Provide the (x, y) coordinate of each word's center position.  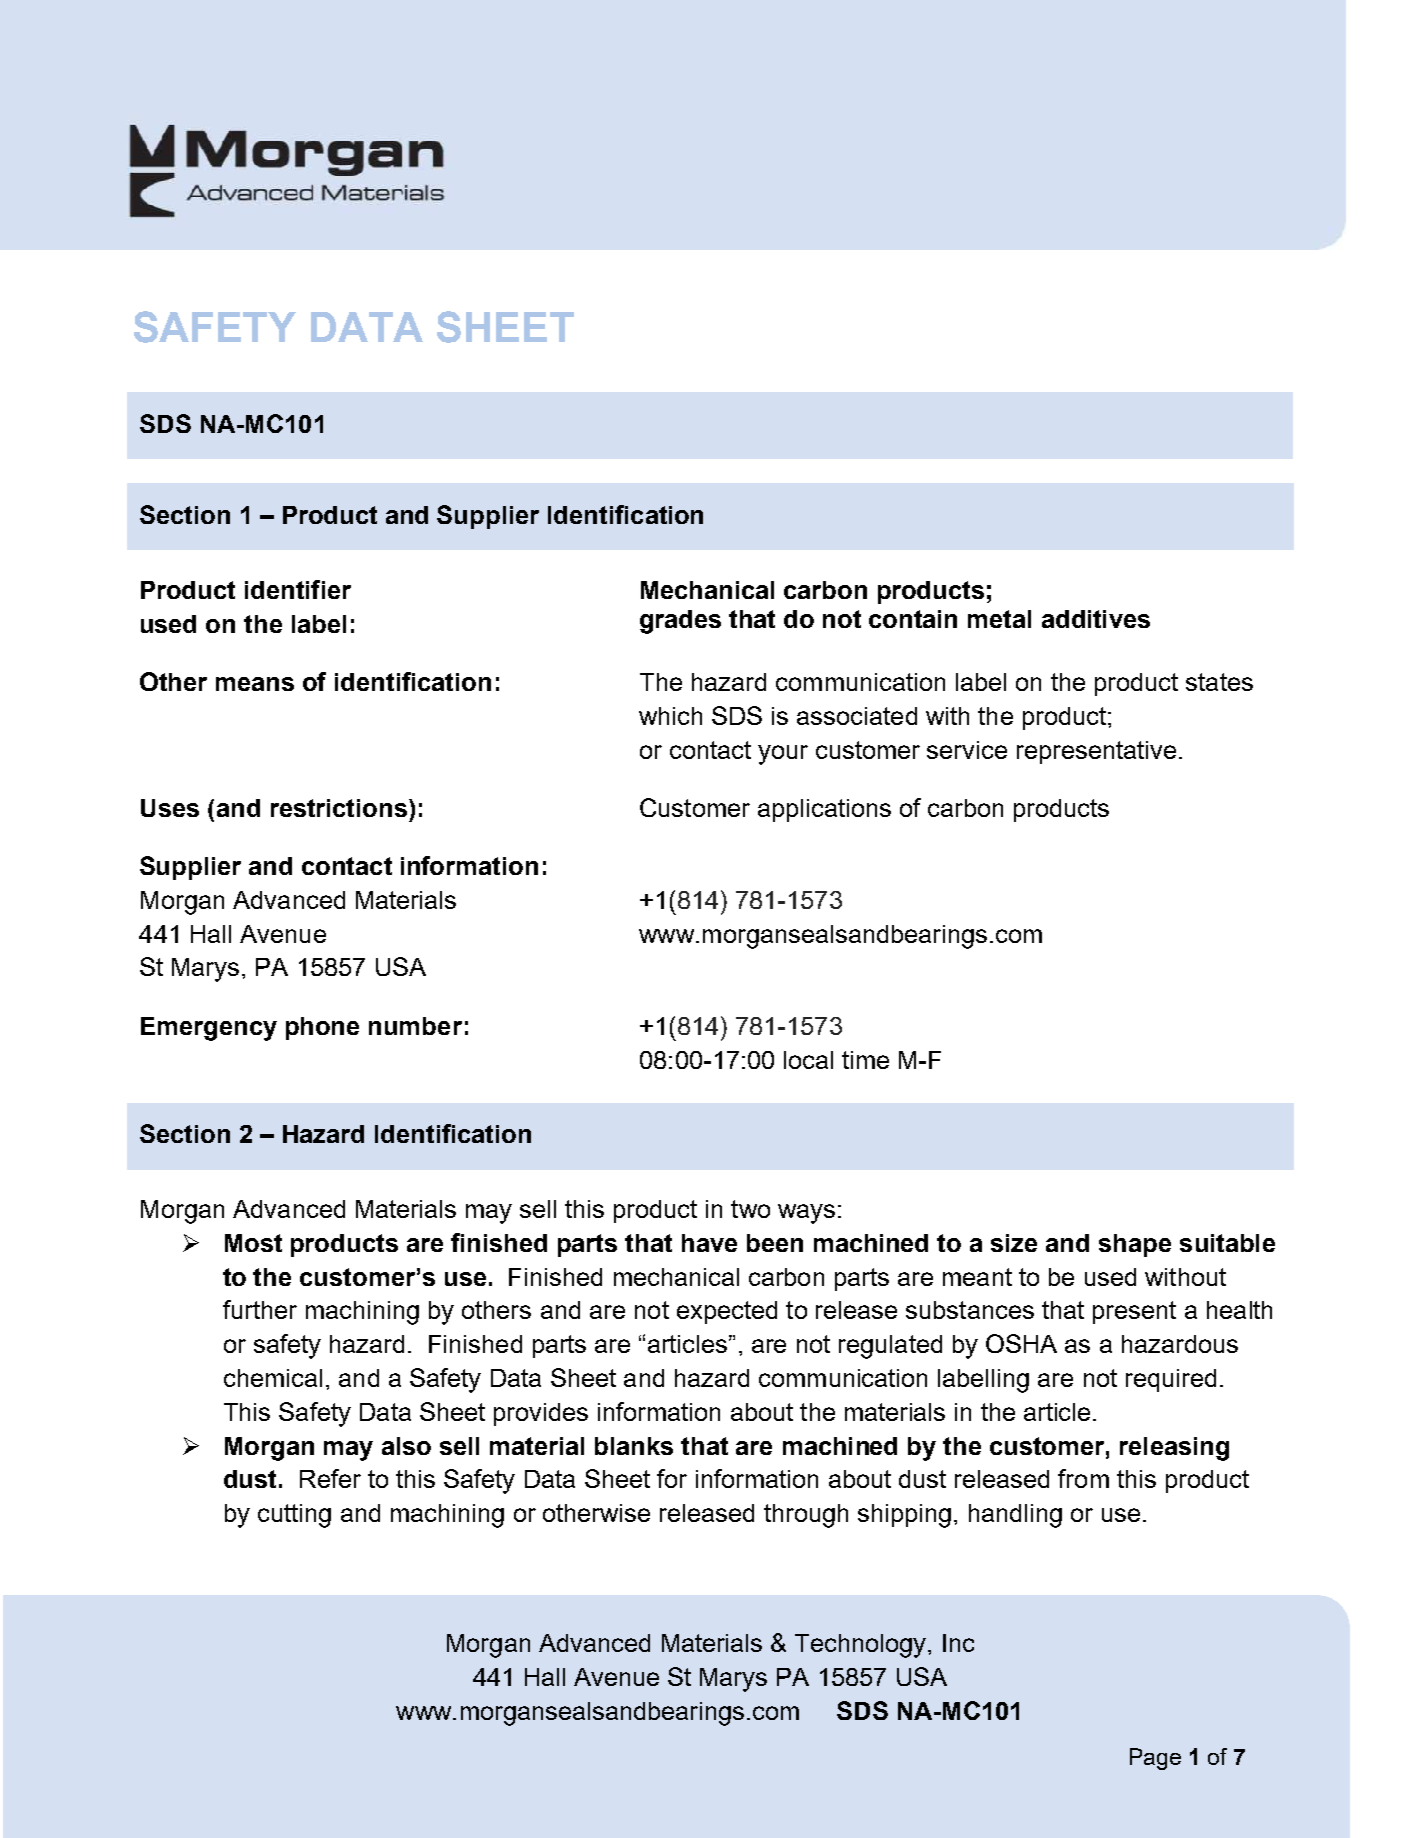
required (1171, 1380)
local (808, 1060)
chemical (273, 1378)
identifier (298, 589)
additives (1096, 619)
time (865, 1060)
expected (727, 1312)
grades (680, 622)
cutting (294, 1516)
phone (322, 1028)
